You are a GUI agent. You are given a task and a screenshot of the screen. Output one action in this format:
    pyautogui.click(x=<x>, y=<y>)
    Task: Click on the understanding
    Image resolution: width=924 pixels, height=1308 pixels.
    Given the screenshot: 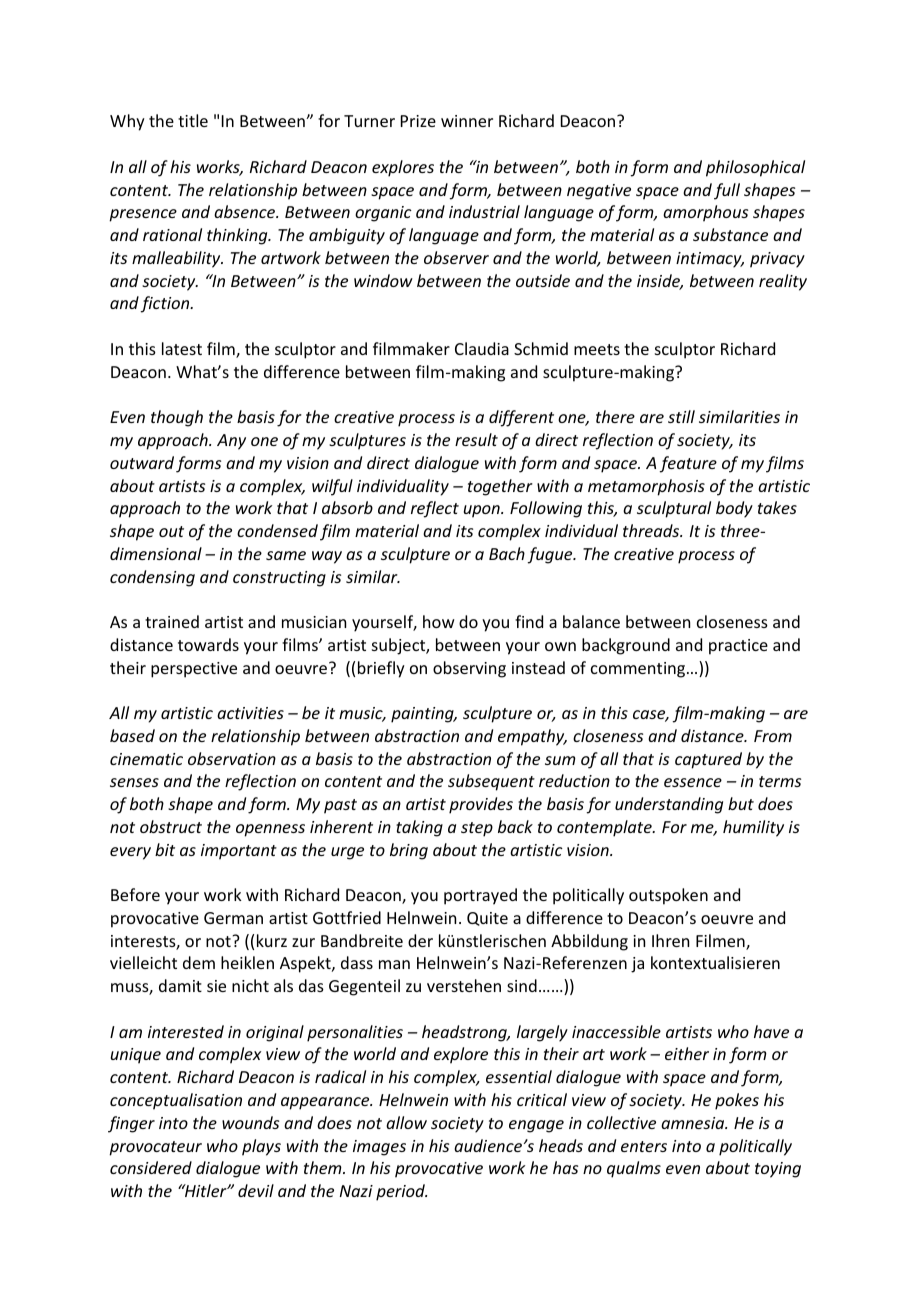 What is the action you would take?
    pyautogui.click(x=669, y=805)
